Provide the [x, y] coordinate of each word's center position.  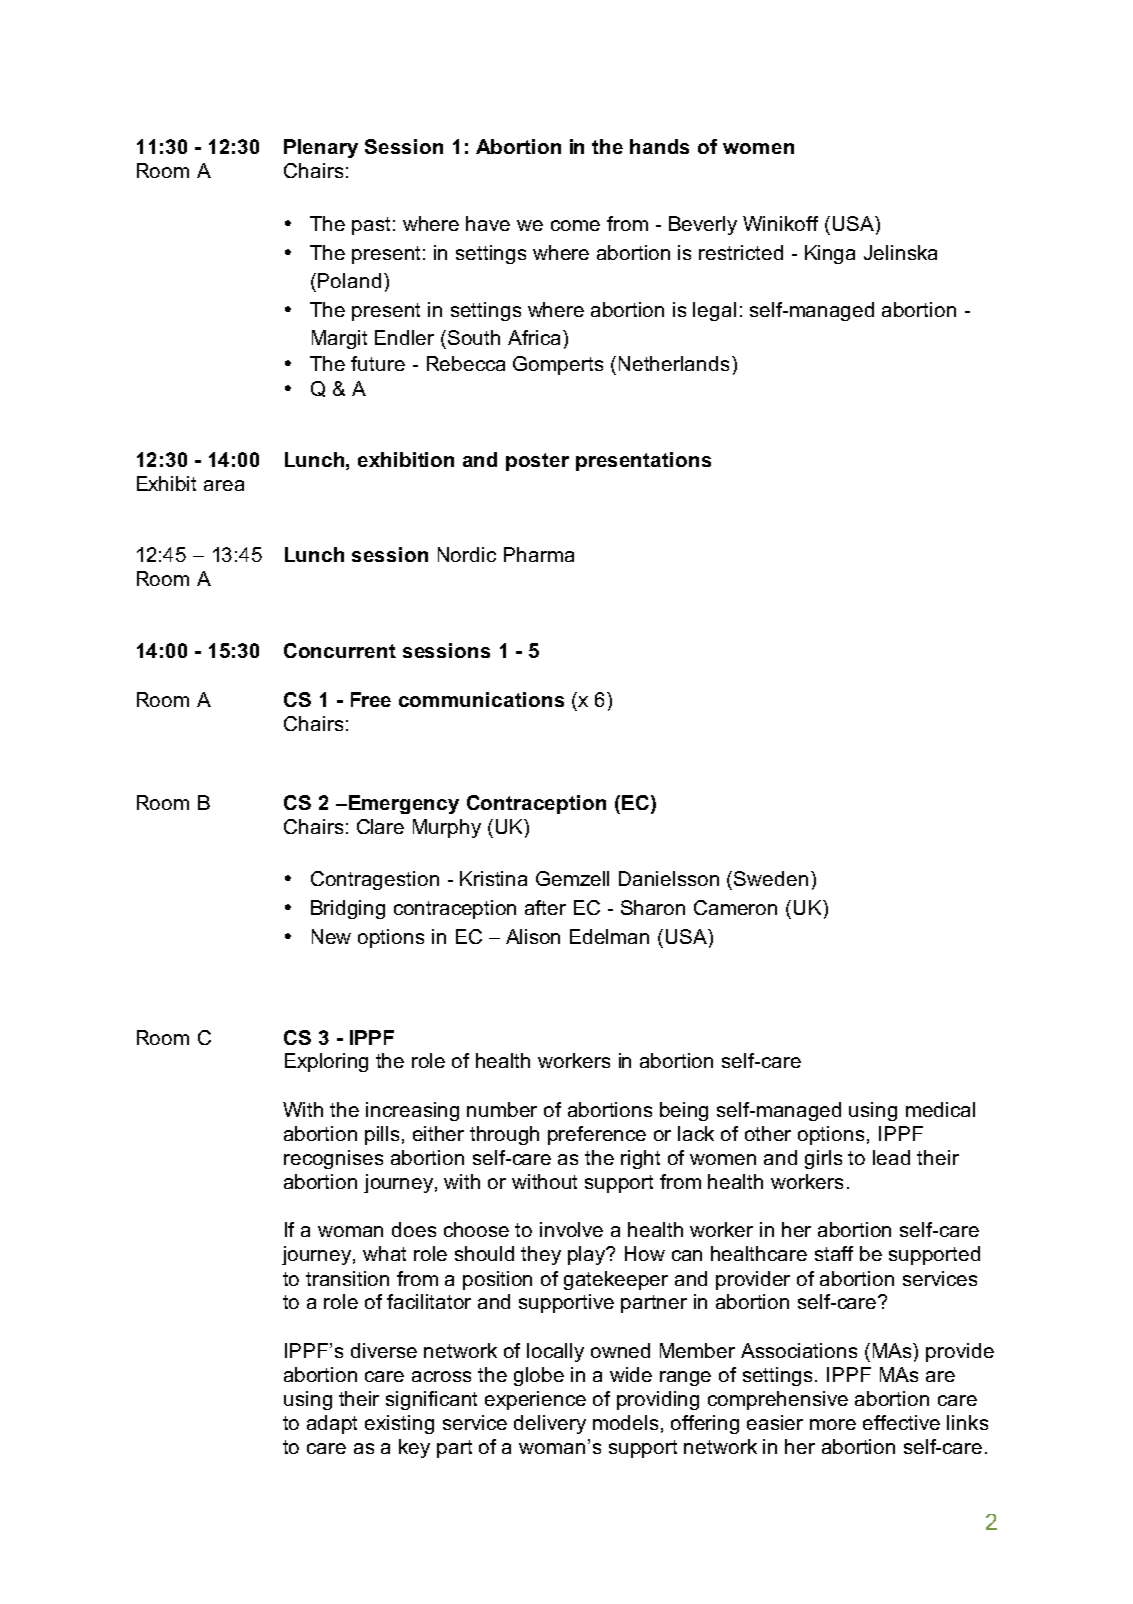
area [224, 485]
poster [537, 462]
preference [597, 1135]
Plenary [321, 148]
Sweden [771, 878]
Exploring [326, 1062]
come [575, 225]
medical [940, 1109]
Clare [380, 826]
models [625, 1422]
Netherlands [674, 363]
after [545, 907]
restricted [741, 252]
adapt [332, 1424]
